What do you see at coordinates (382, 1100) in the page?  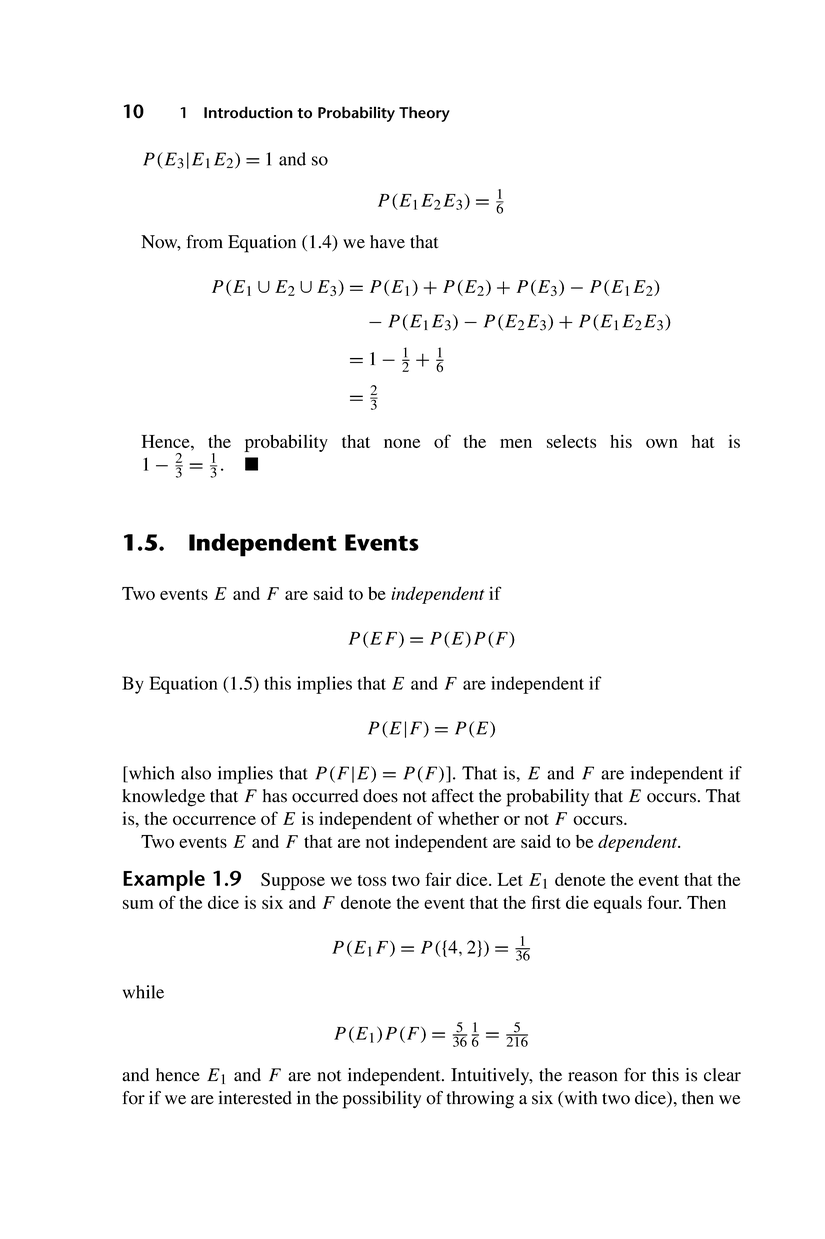 I see `possibility` at bounding box center [382, 1100].
